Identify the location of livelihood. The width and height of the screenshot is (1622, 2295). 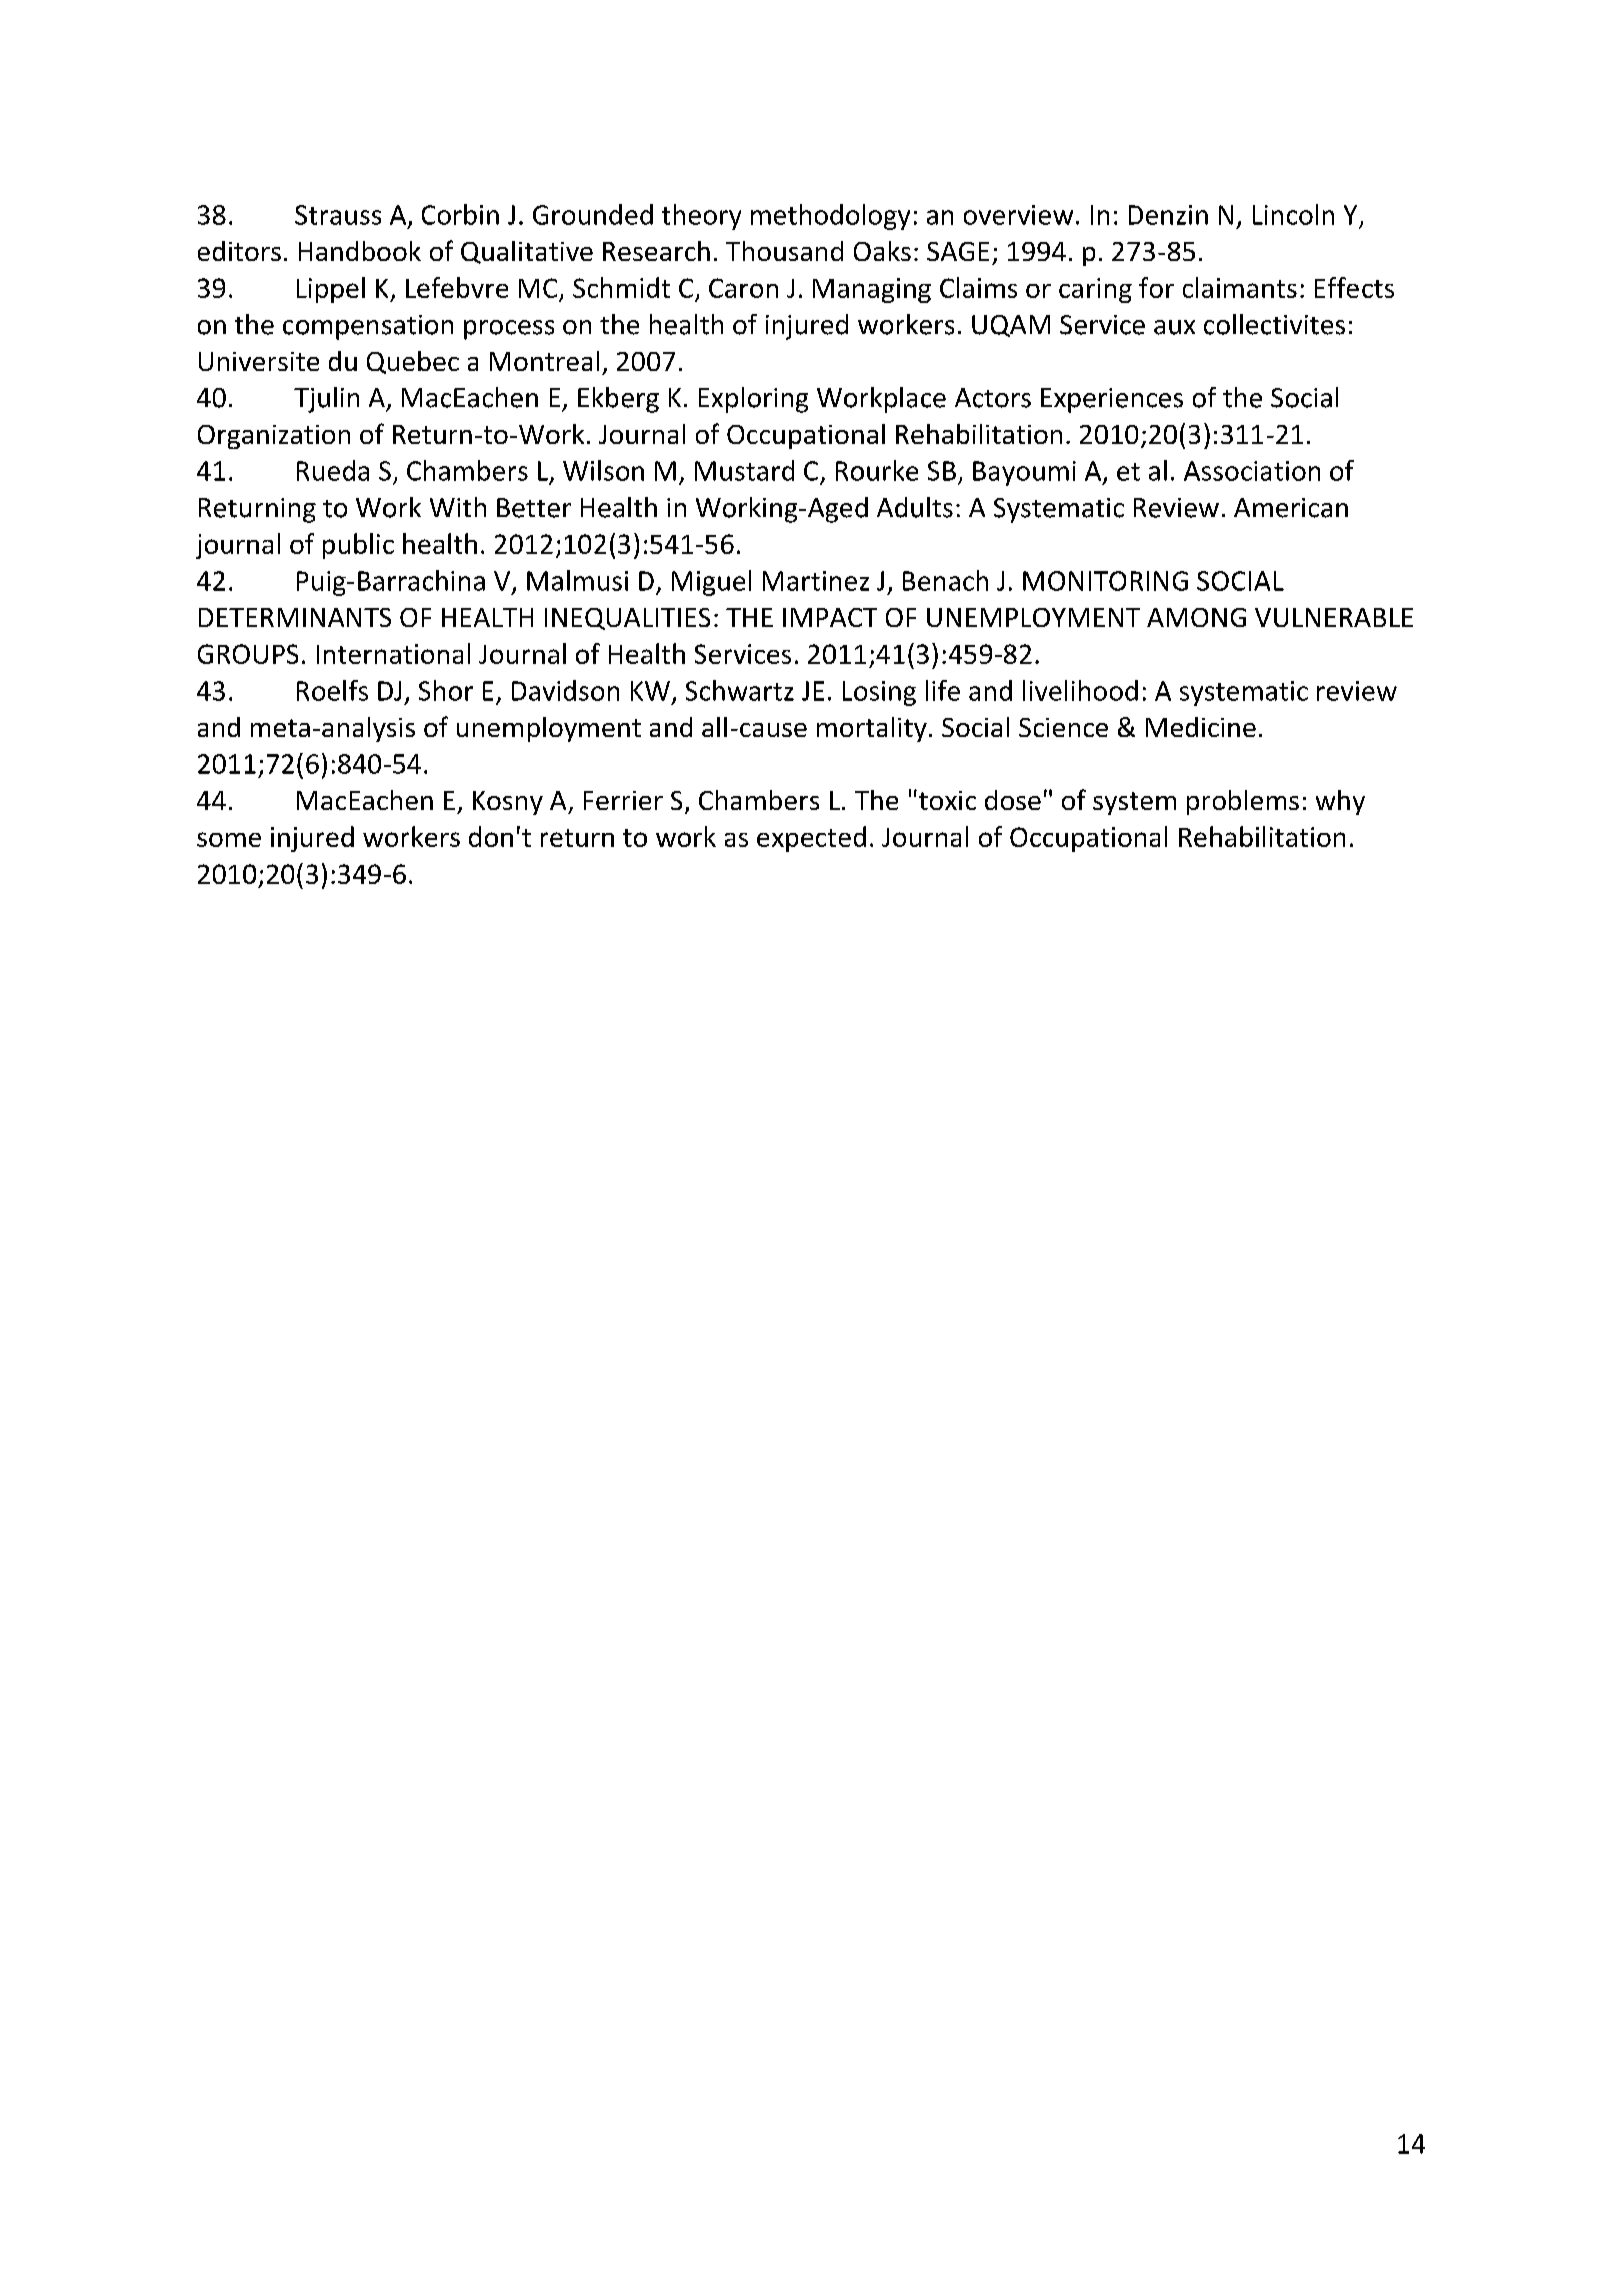
(1080, 690).
